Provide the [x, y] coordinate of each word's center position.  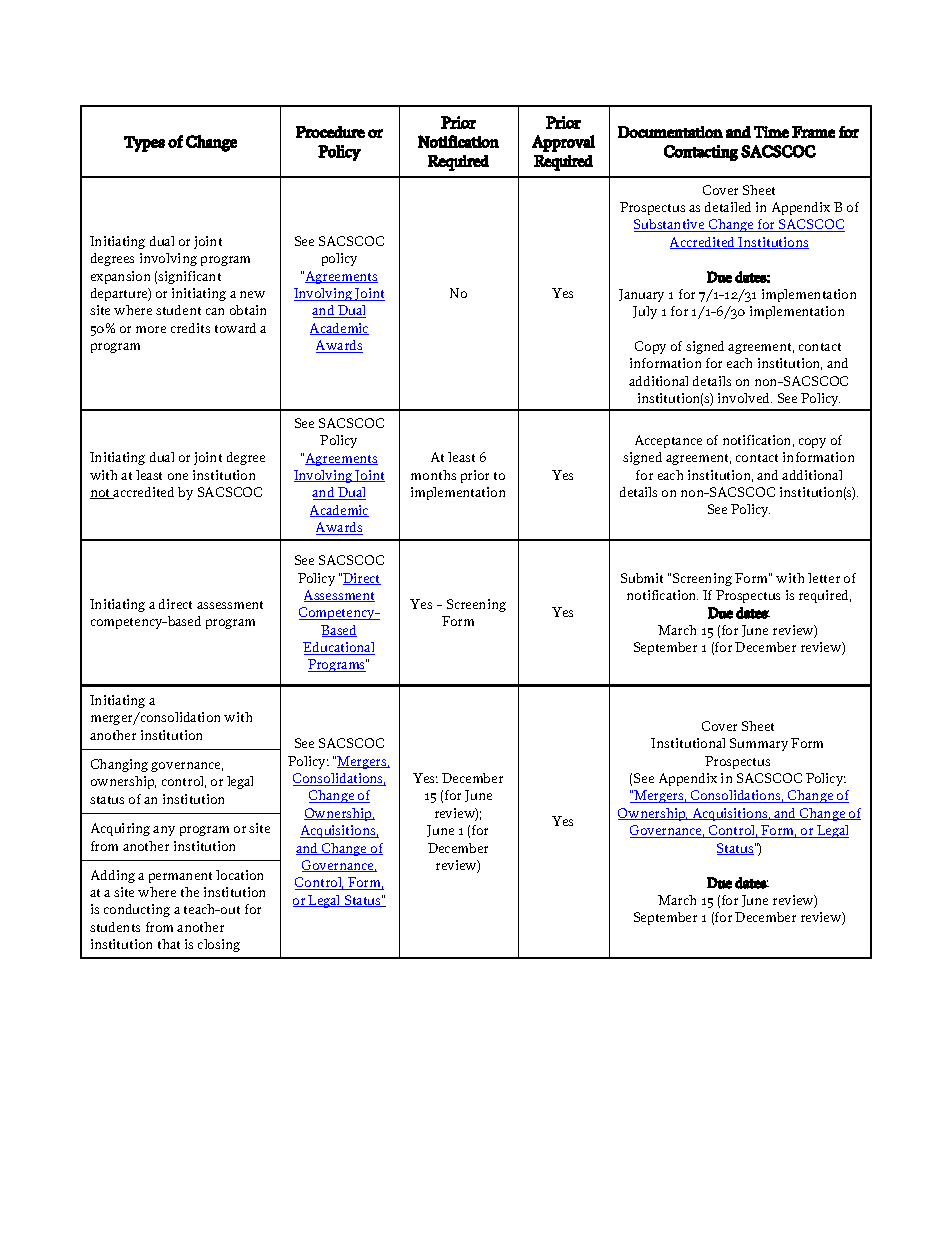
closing [219, 945]
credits [190, 328]
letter [824, 578]
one [178, 476]
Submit [642, 578]
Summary [759, 744]
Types [144, 144]
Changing [119, 765]
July [645, 312]
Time [771, 132]
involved [745, 398]
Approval [563, 143]
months [433, 475]
